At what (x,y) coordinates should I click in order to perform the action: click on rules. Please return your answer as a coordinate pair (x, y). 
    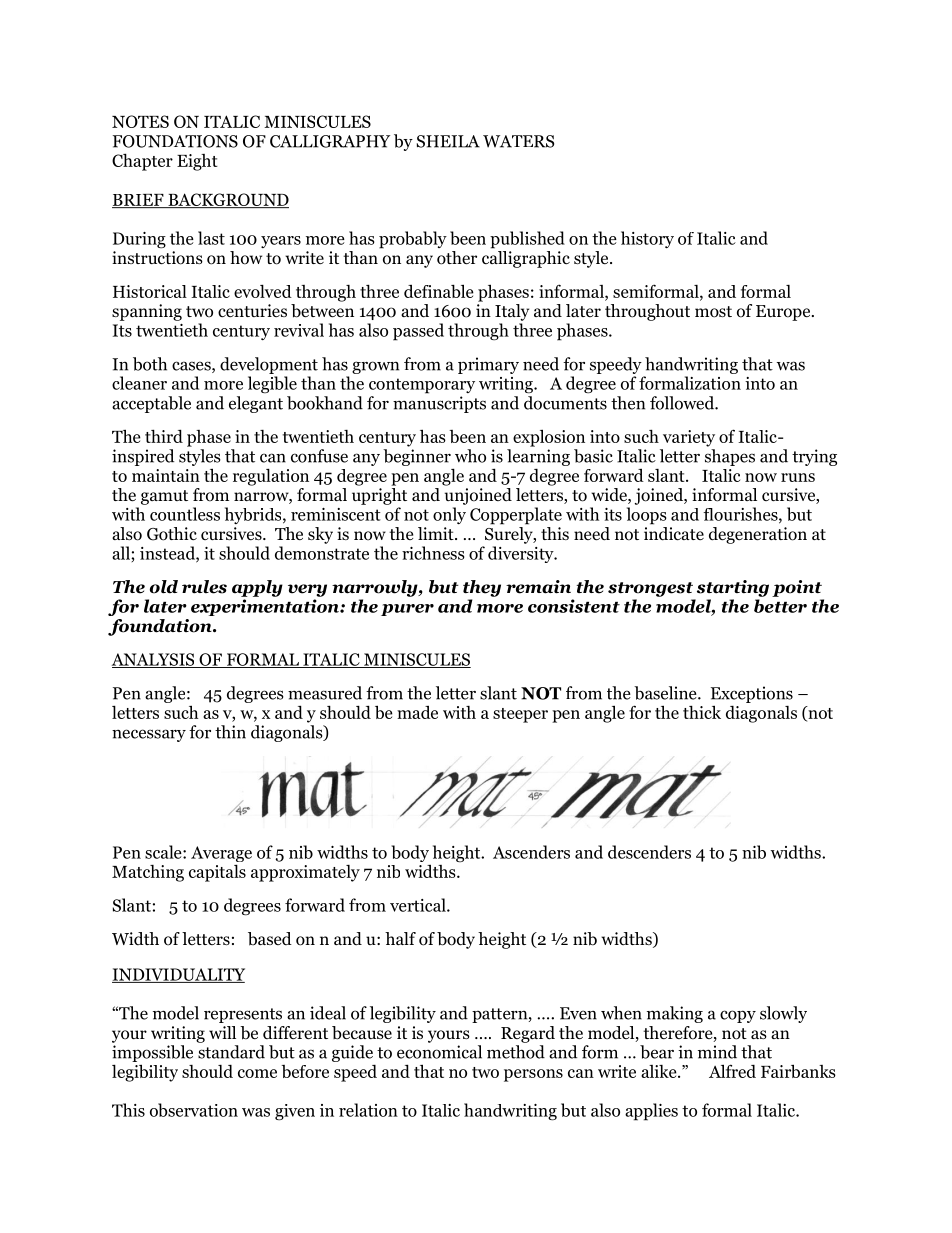
    Looking at the image, I should click on (204, 587).
